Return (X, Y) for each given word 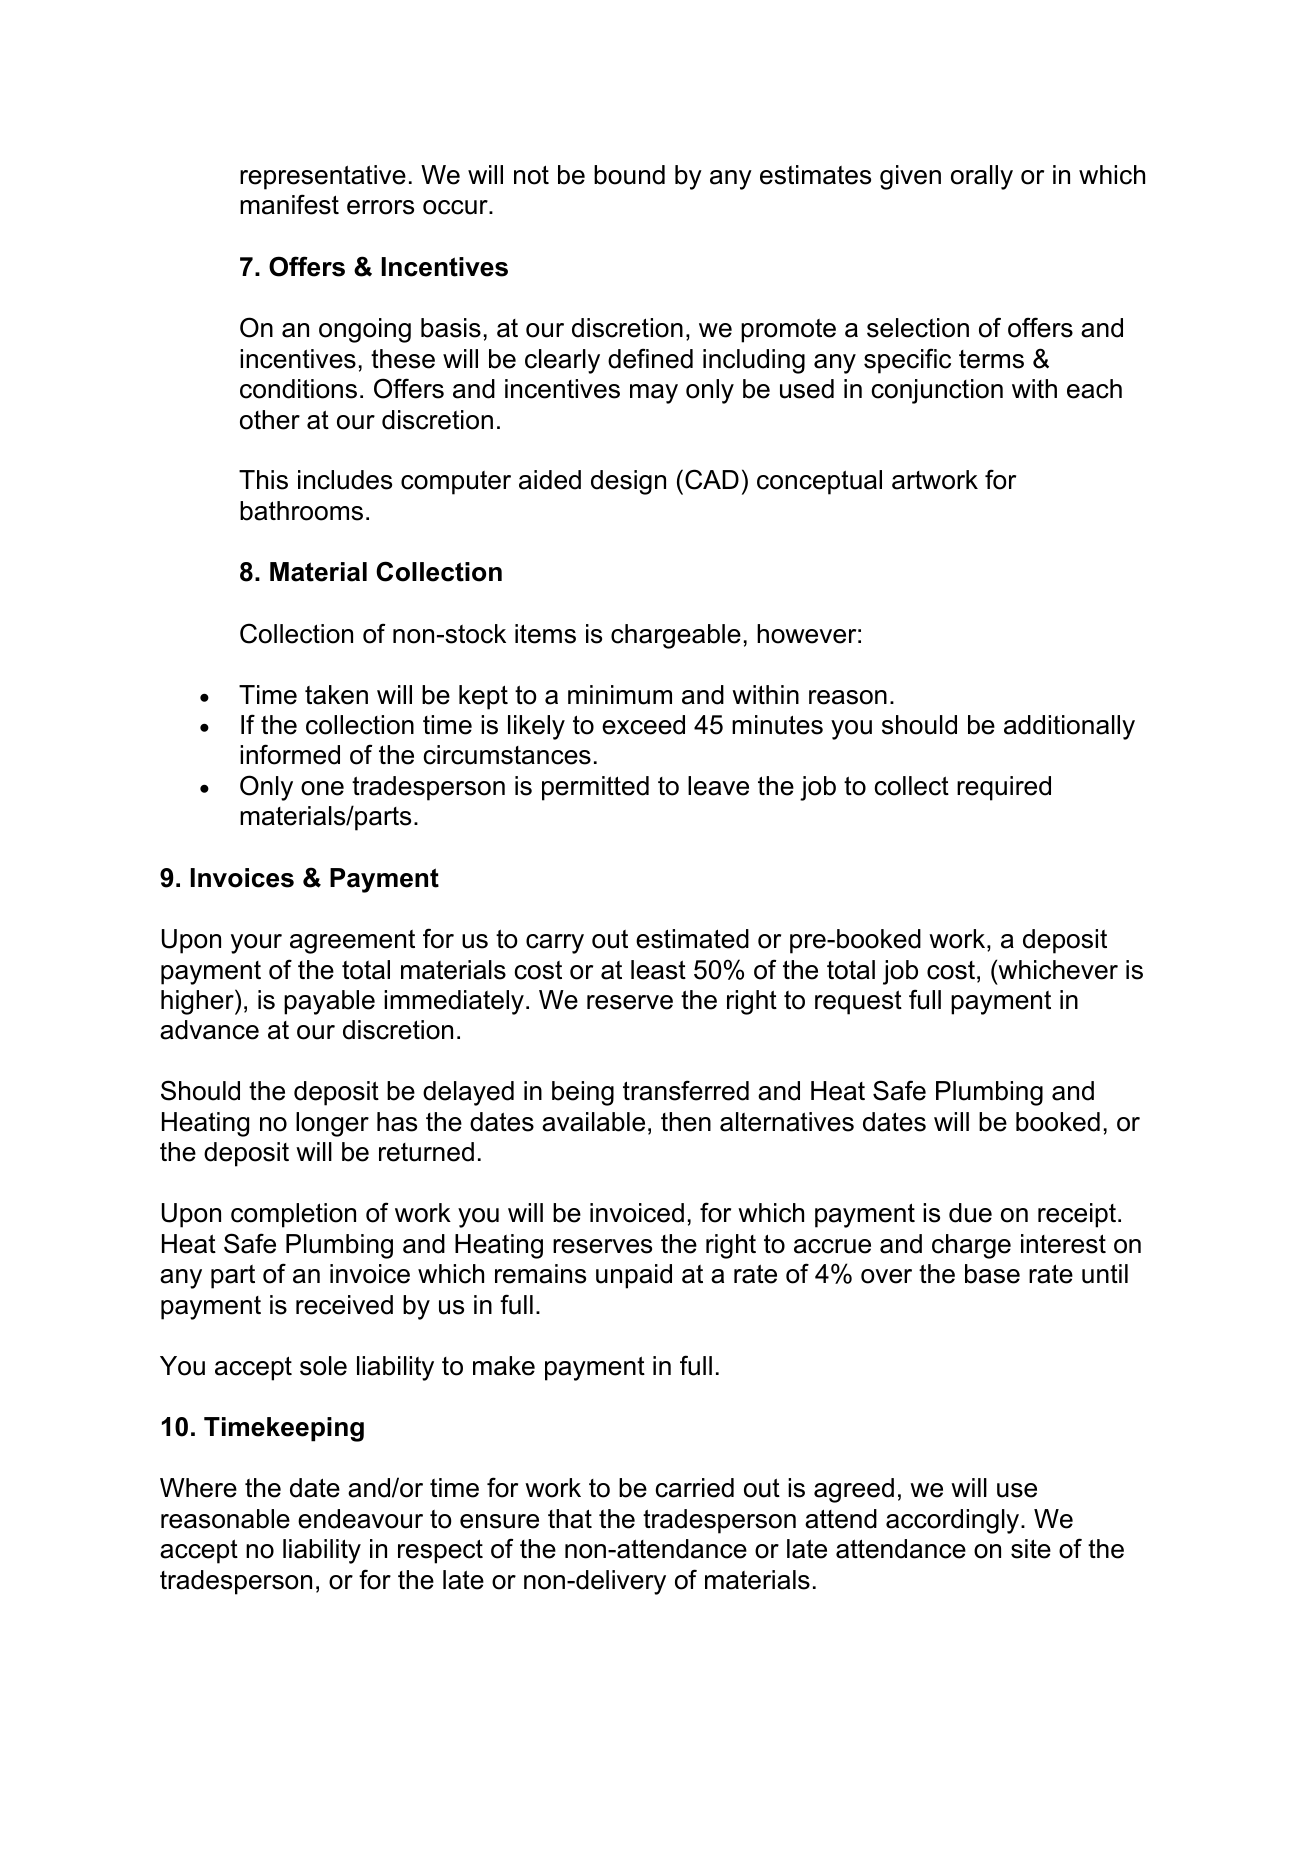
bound (629, 175)
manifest (289, 204)
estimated (692, 939)
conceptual (819, 482)
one (322, 788)
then (686, 1122)
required (1004, 788)
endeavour (360, 1519)
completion (293, 1215)
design (628, 482)
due (970, 1213)
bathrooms (301, 511)
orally (982, 177)
